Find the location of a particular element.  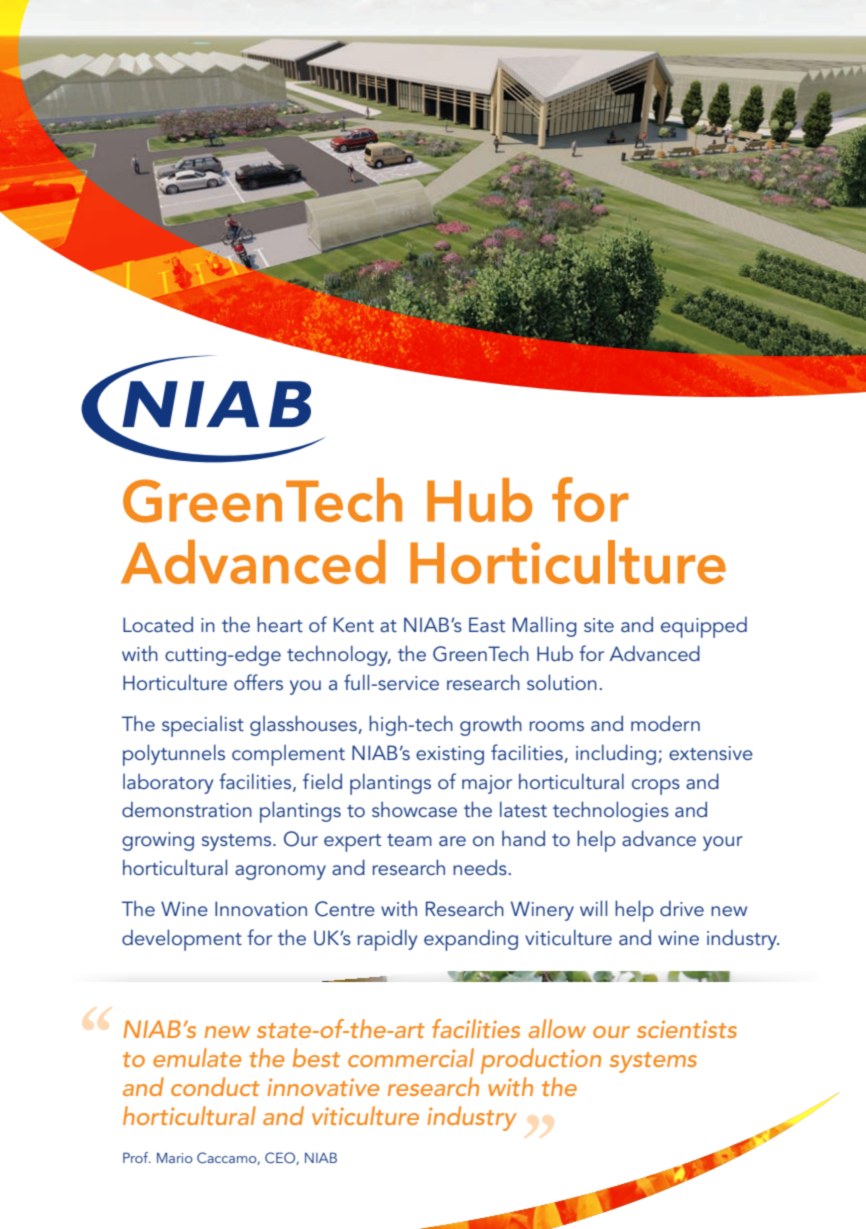

needs is located at coordinates (480, 867).
